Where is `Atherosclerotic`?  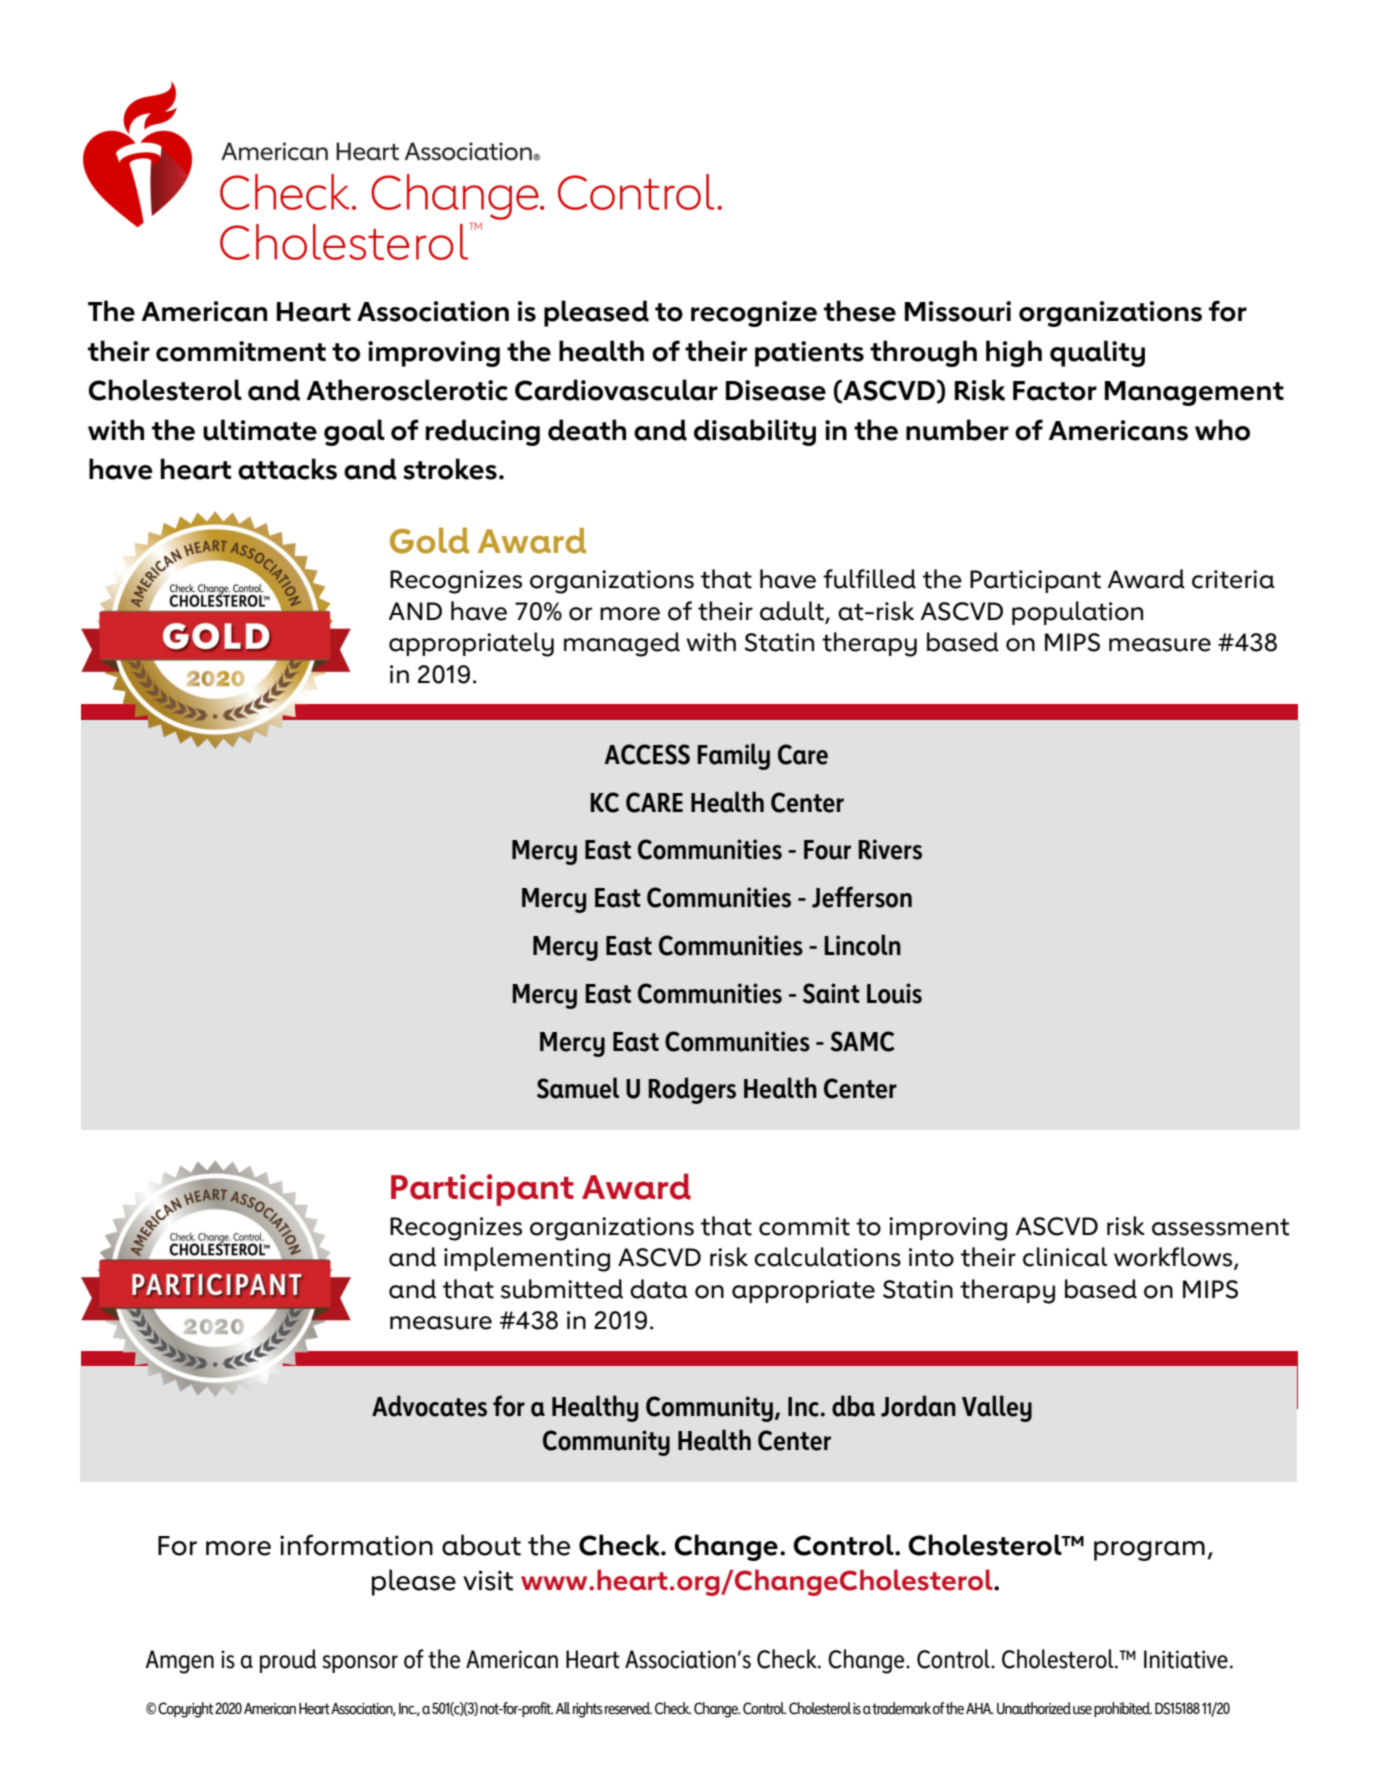 Atherosclerotic is located at coordinates (407, 390).
